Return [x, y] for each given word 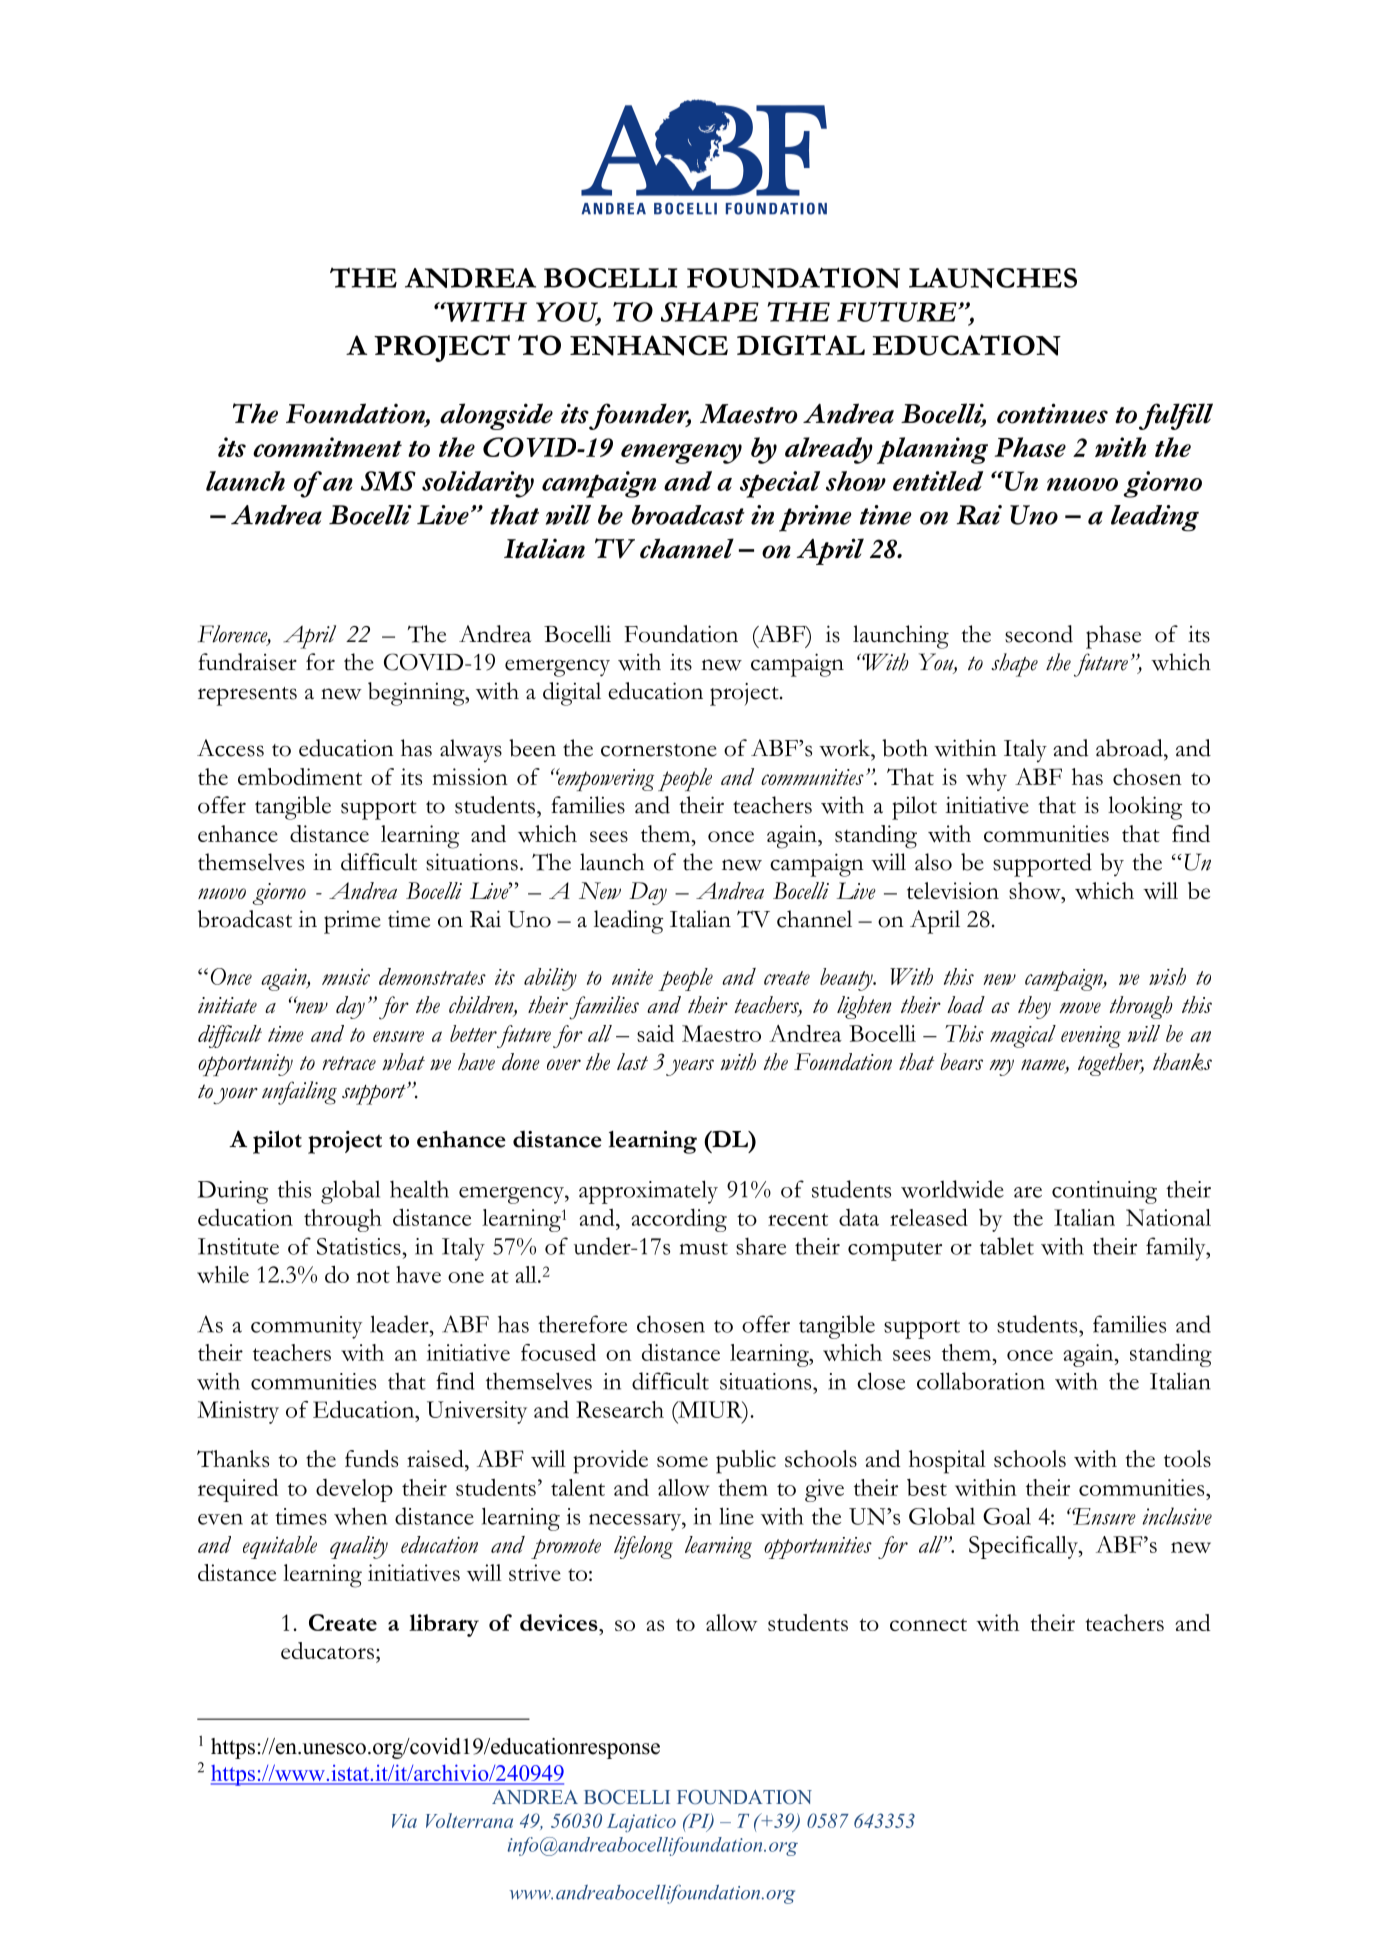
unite [632, 977]
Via [404, 1821]
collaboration [981, 1381]
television [953, 890]
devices [560, 1622]
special [780, 484]
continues [1052, 413]
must [704, 1248]
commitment [327, 447]
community [306, 1327]
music [346, 976]
